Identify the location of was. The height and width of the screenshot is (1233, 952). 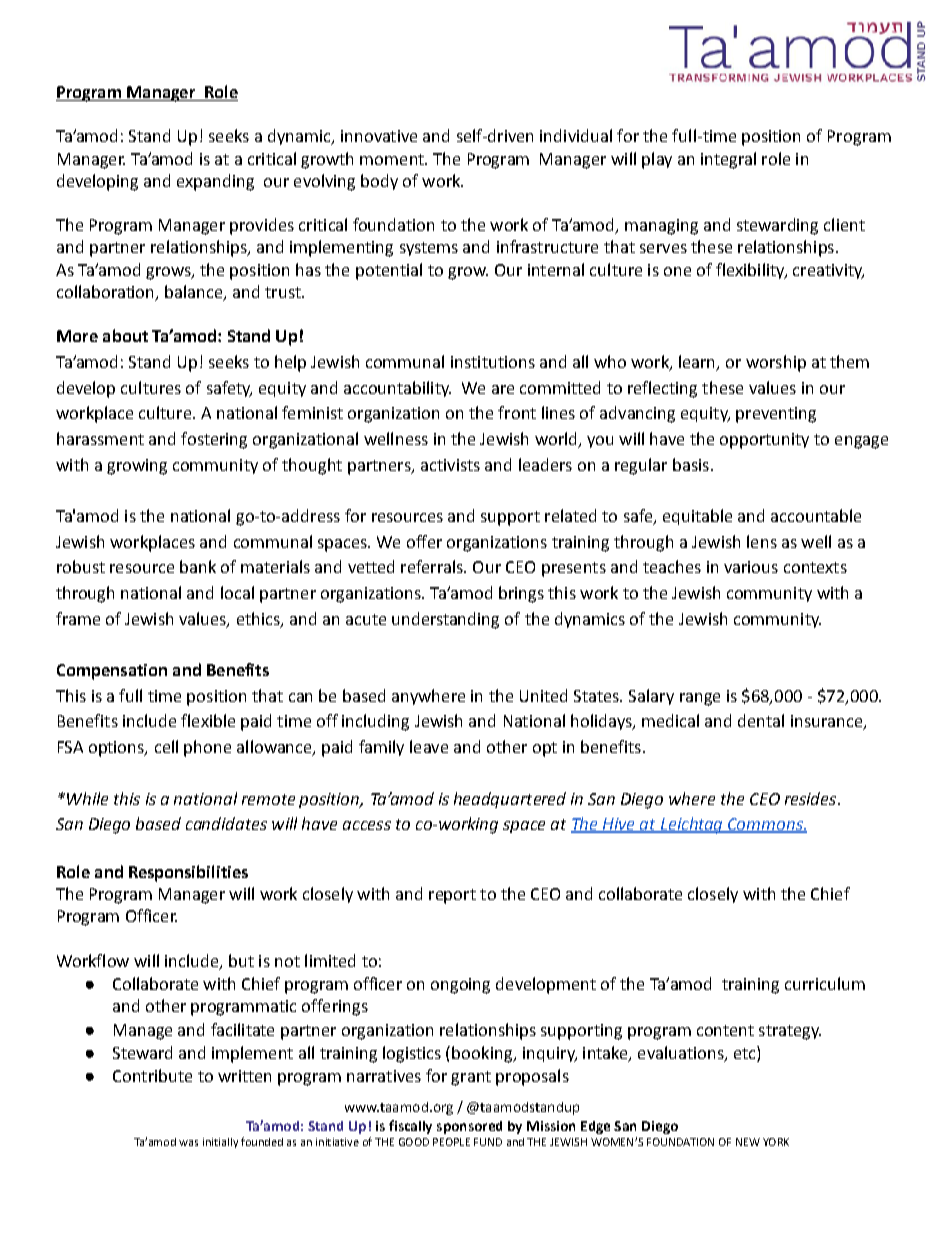
(188, 1143).
